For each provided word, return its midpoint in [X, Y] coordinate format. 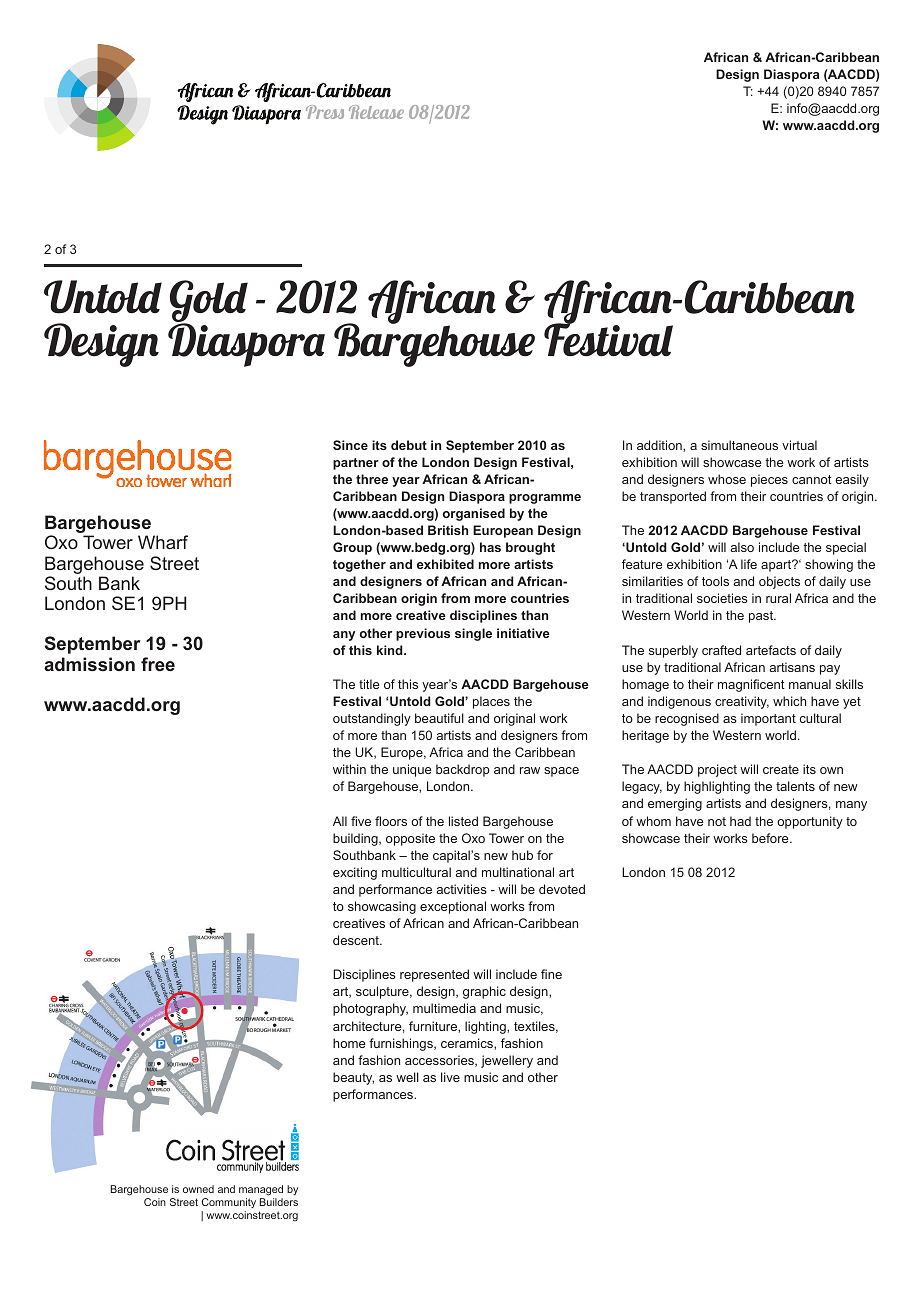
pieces [769, 480]
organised [474, 514]
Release [376, 112]
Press [325, 112]
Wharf [163, 542]
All [340, 821]
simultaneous [739, 445]
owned [198, 1189]
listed [463, 821]
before [771, 838]
